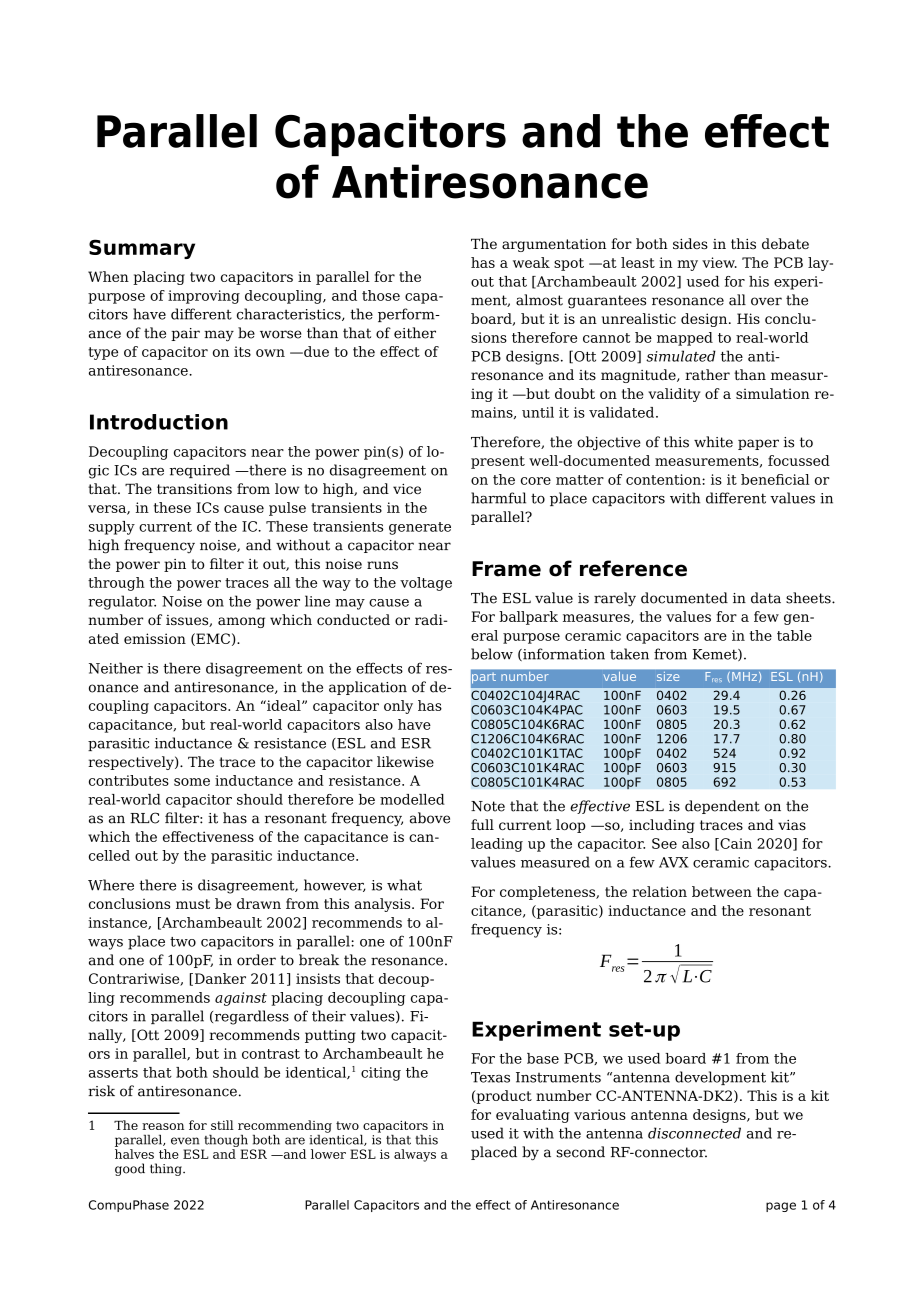  I want to click on what, so click(404, 885).
